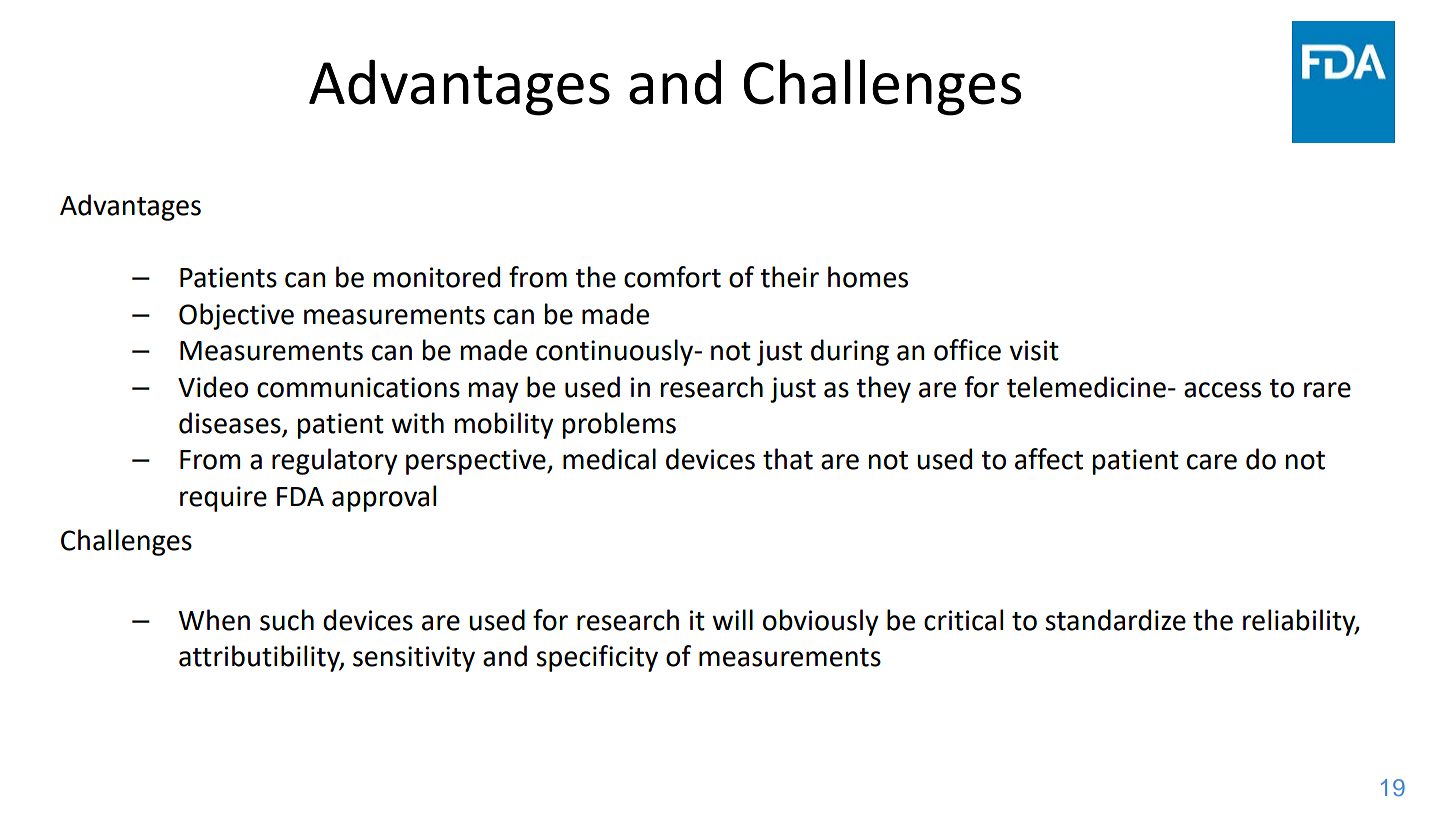 This page has height=819, width=1456. Describe the element at coordinates (788, 459) in the page. I see `that` at that location.
